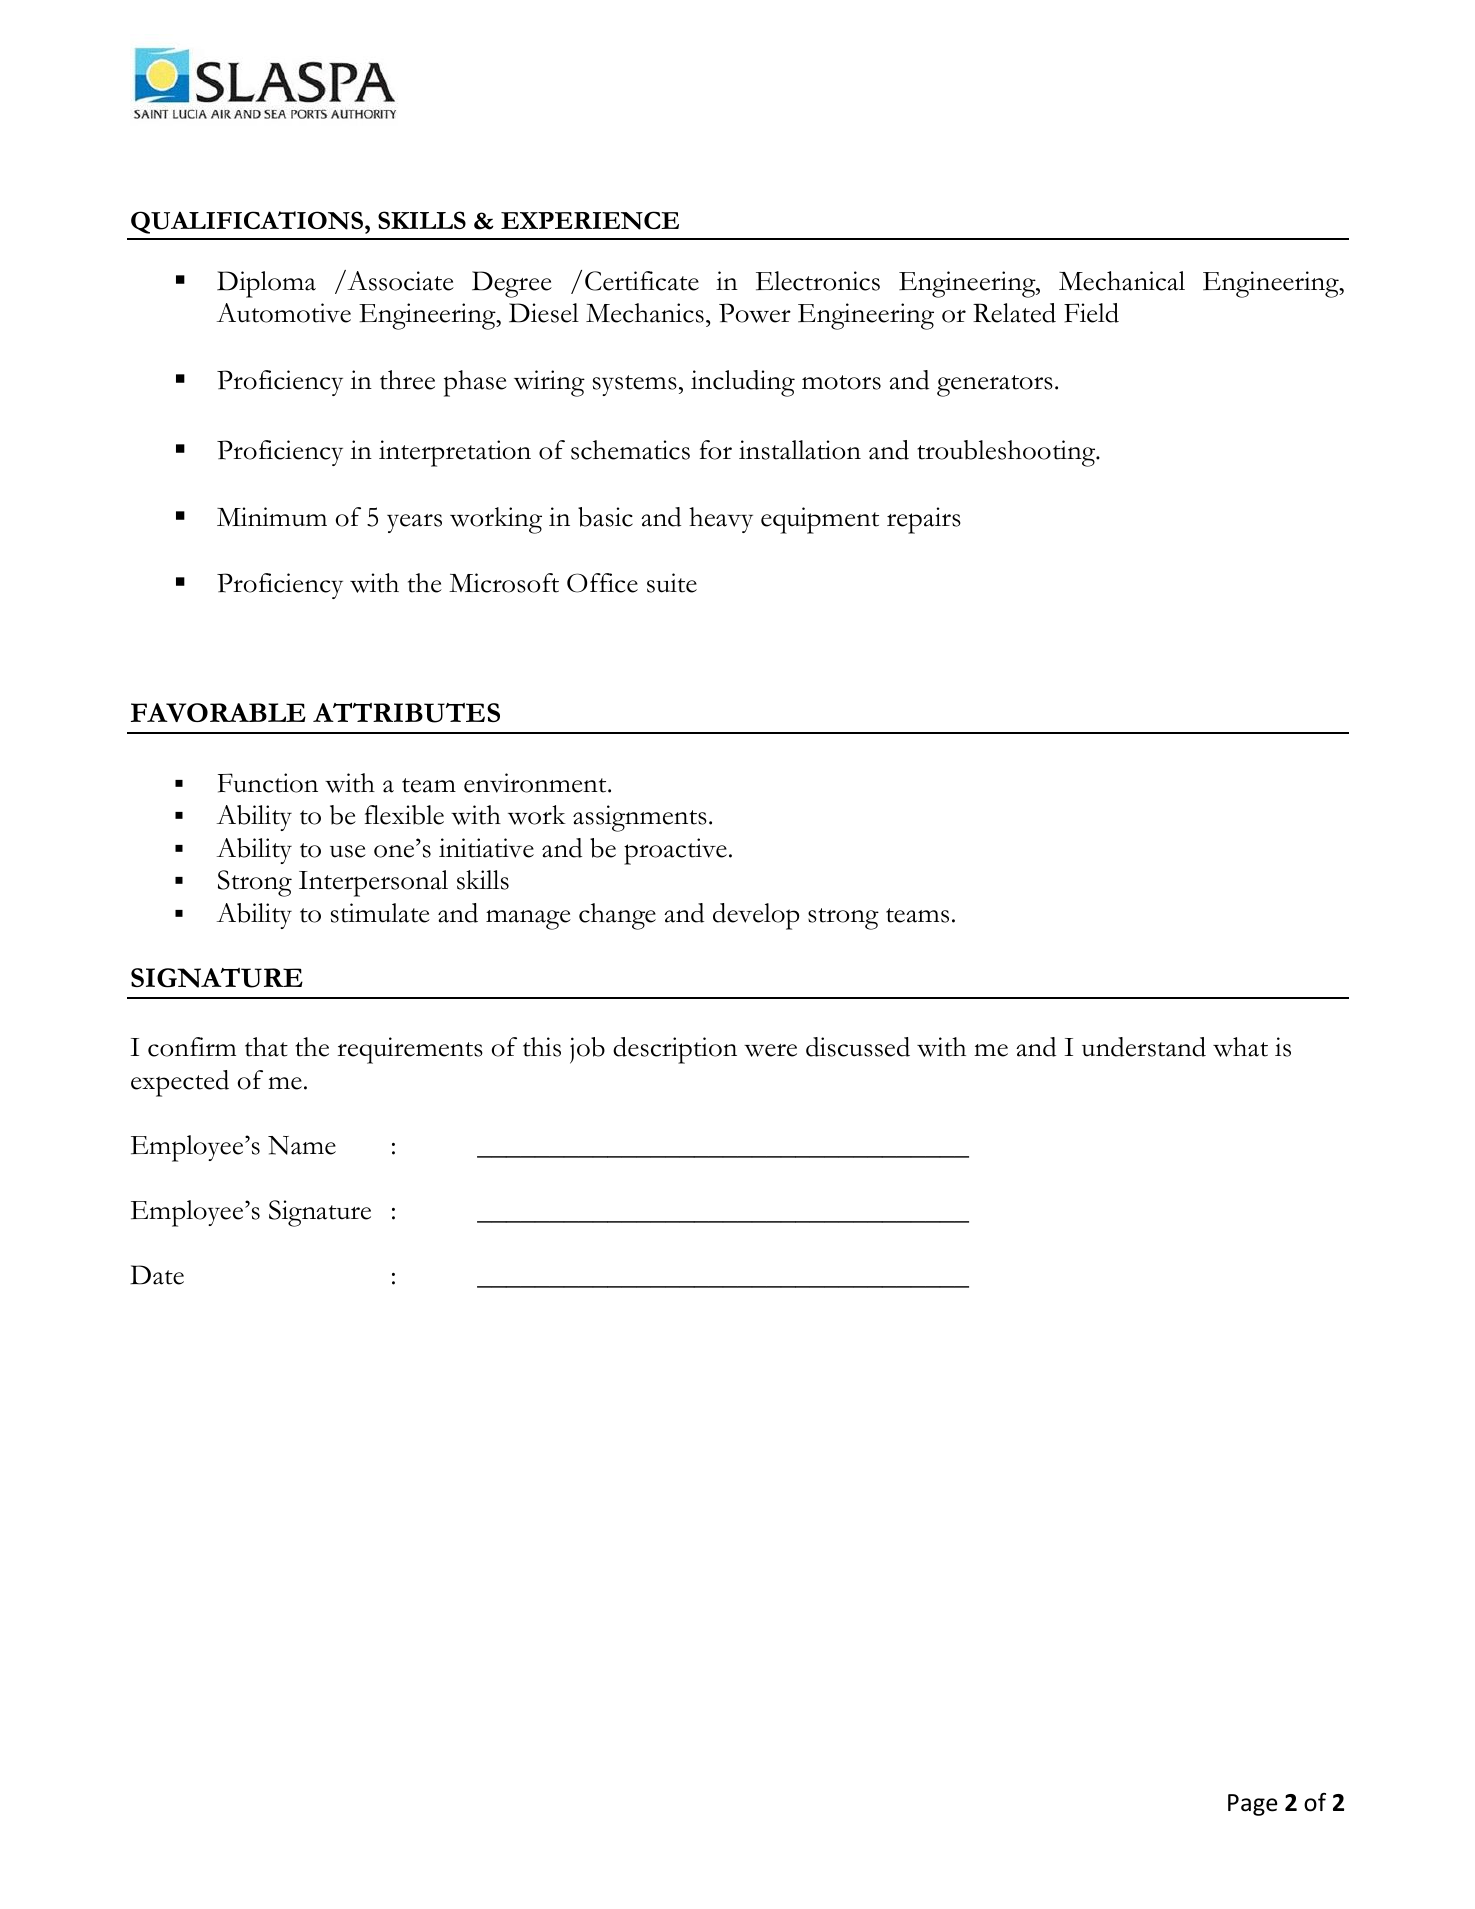 This image has width=1475, height=1909. Describe the element at coordinates (642, 281) in the image. I see `Certificate` at that location.
